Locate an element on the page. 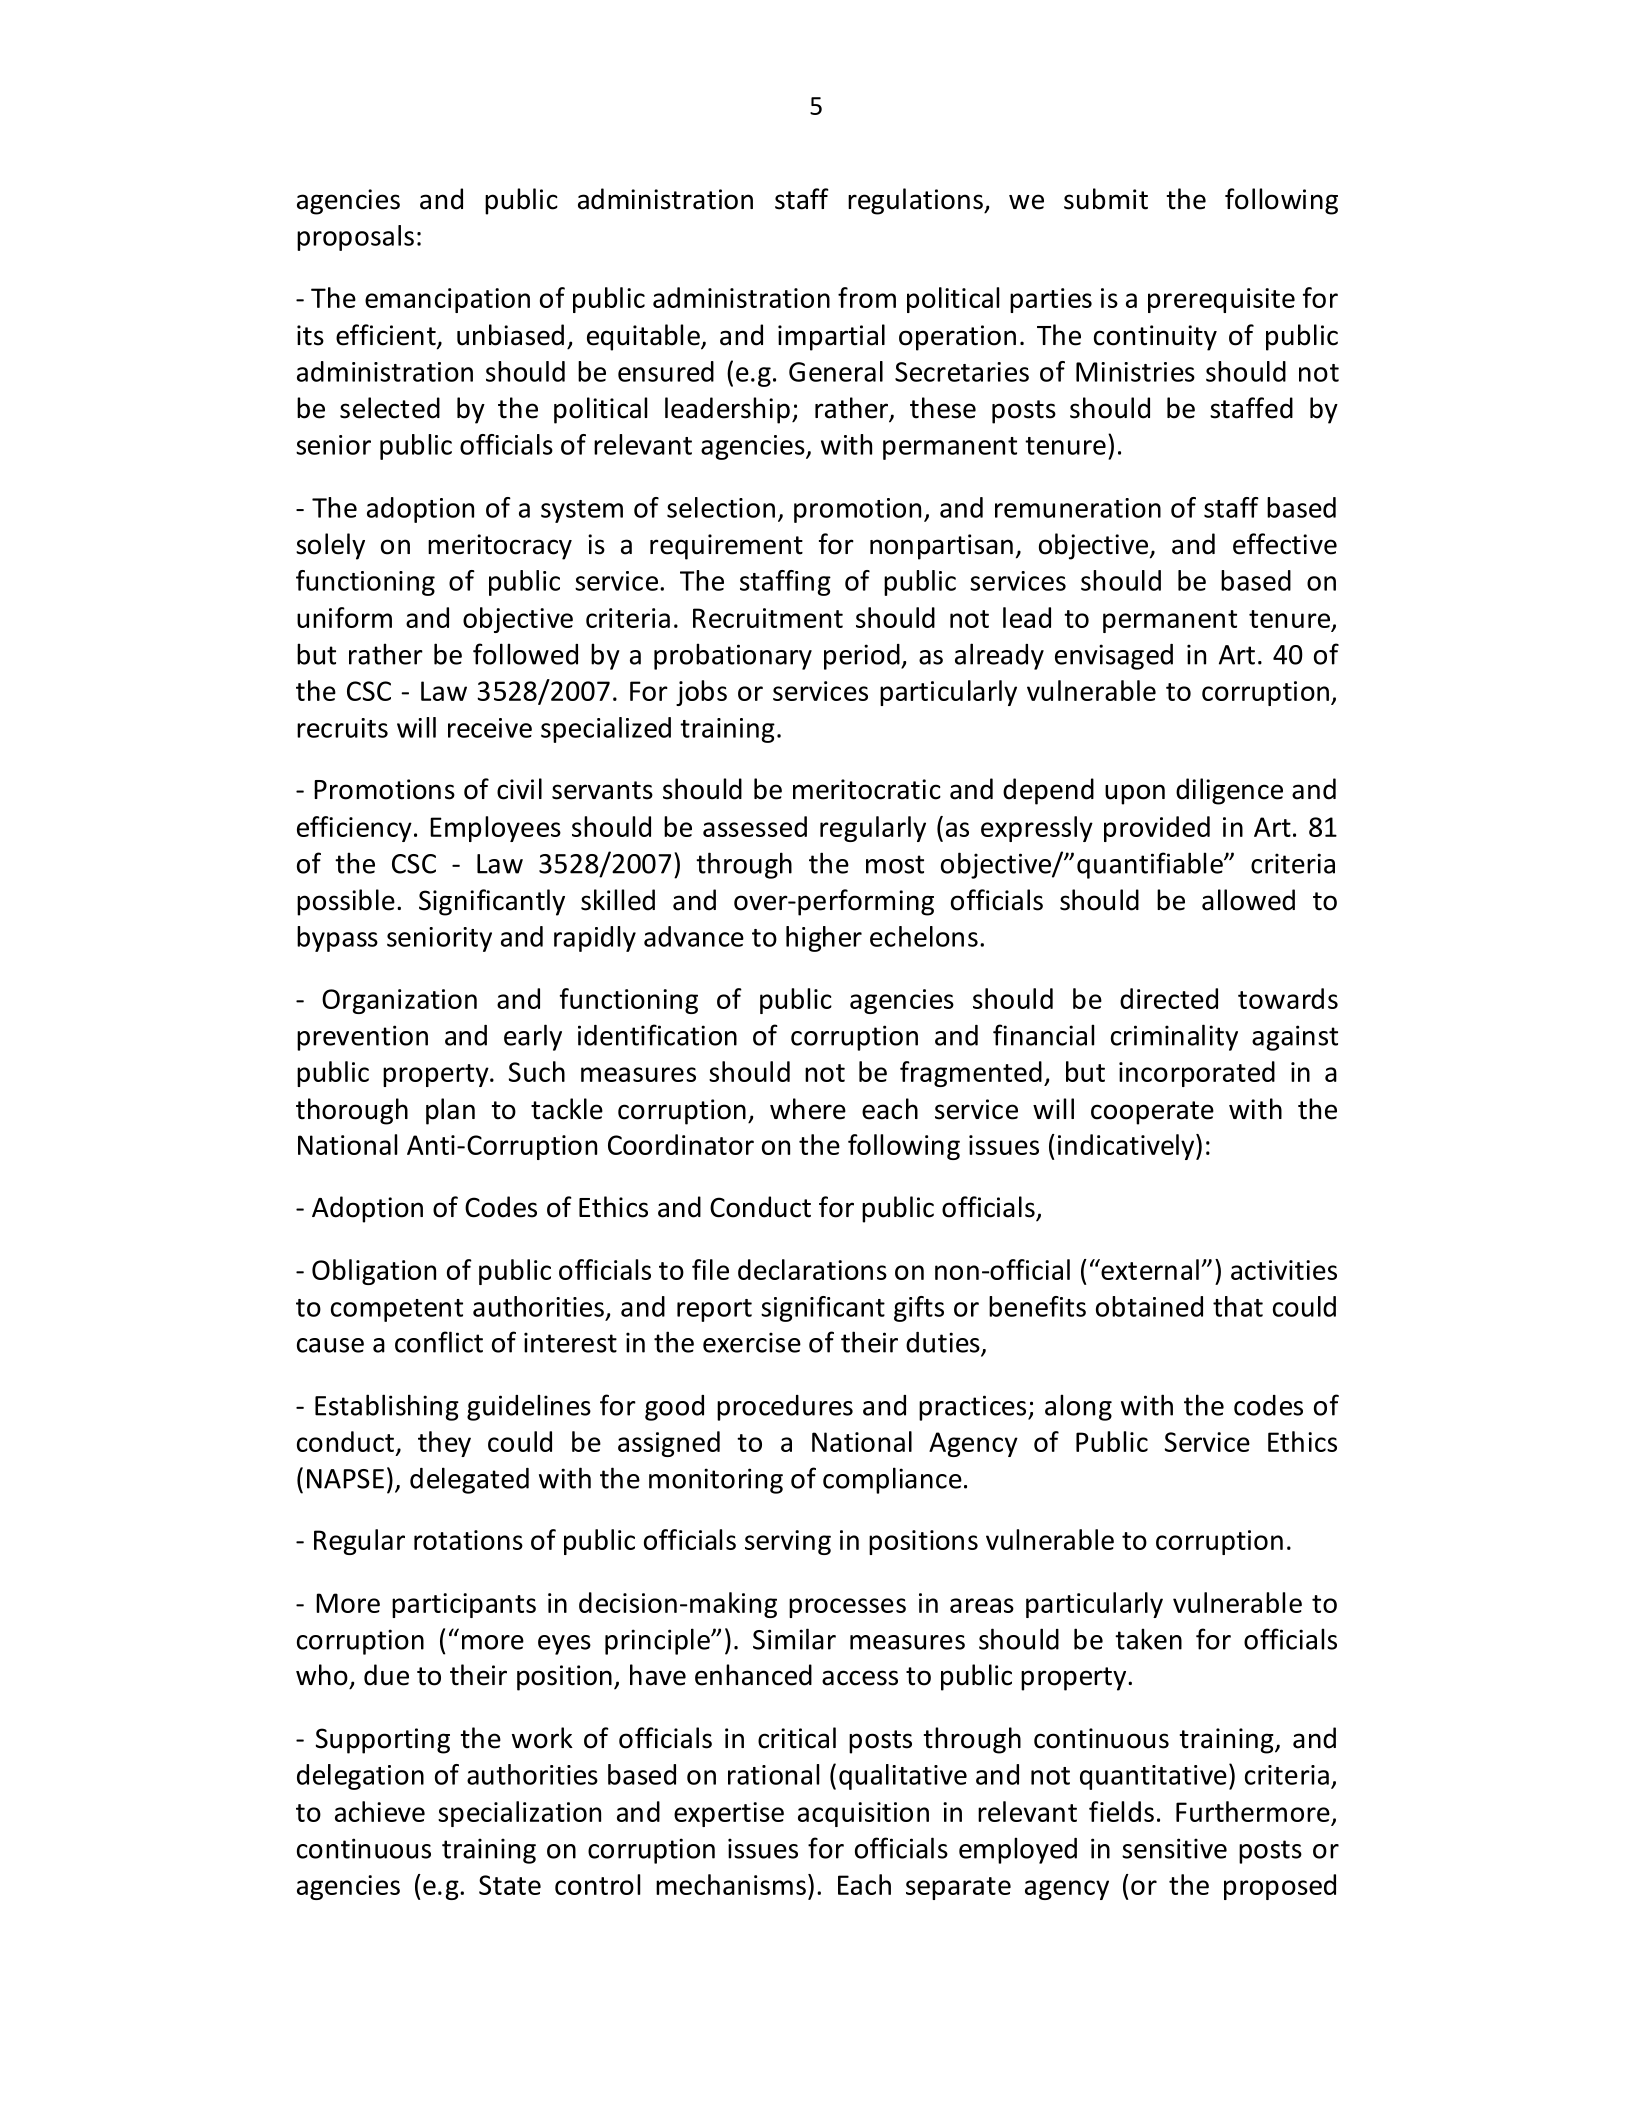  achieve is located at coordinates (380, 1811).
